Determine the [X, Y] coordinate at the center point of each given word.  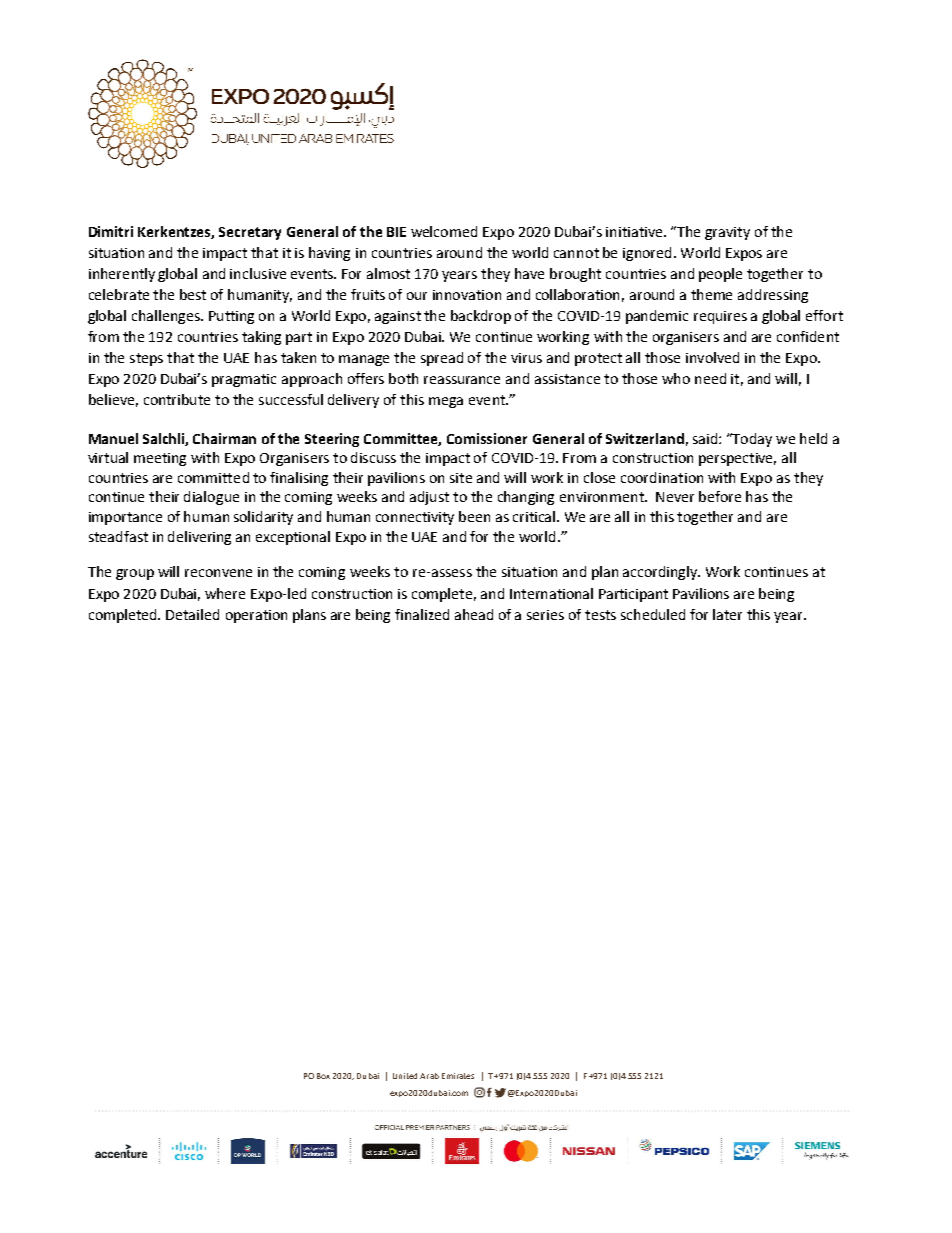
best [193, 294]
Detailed [192, 614]
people [720, 275]
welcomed [444, 231]
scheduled [653, 614]
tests [600, 615]
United [405, 1076]
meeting [160, 459]
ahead [474, 614]
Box [323, 1076]
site [461, 478]
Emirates [458, 1076]
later [727, 614]
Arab [429, 1076]
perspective [737, 459]
